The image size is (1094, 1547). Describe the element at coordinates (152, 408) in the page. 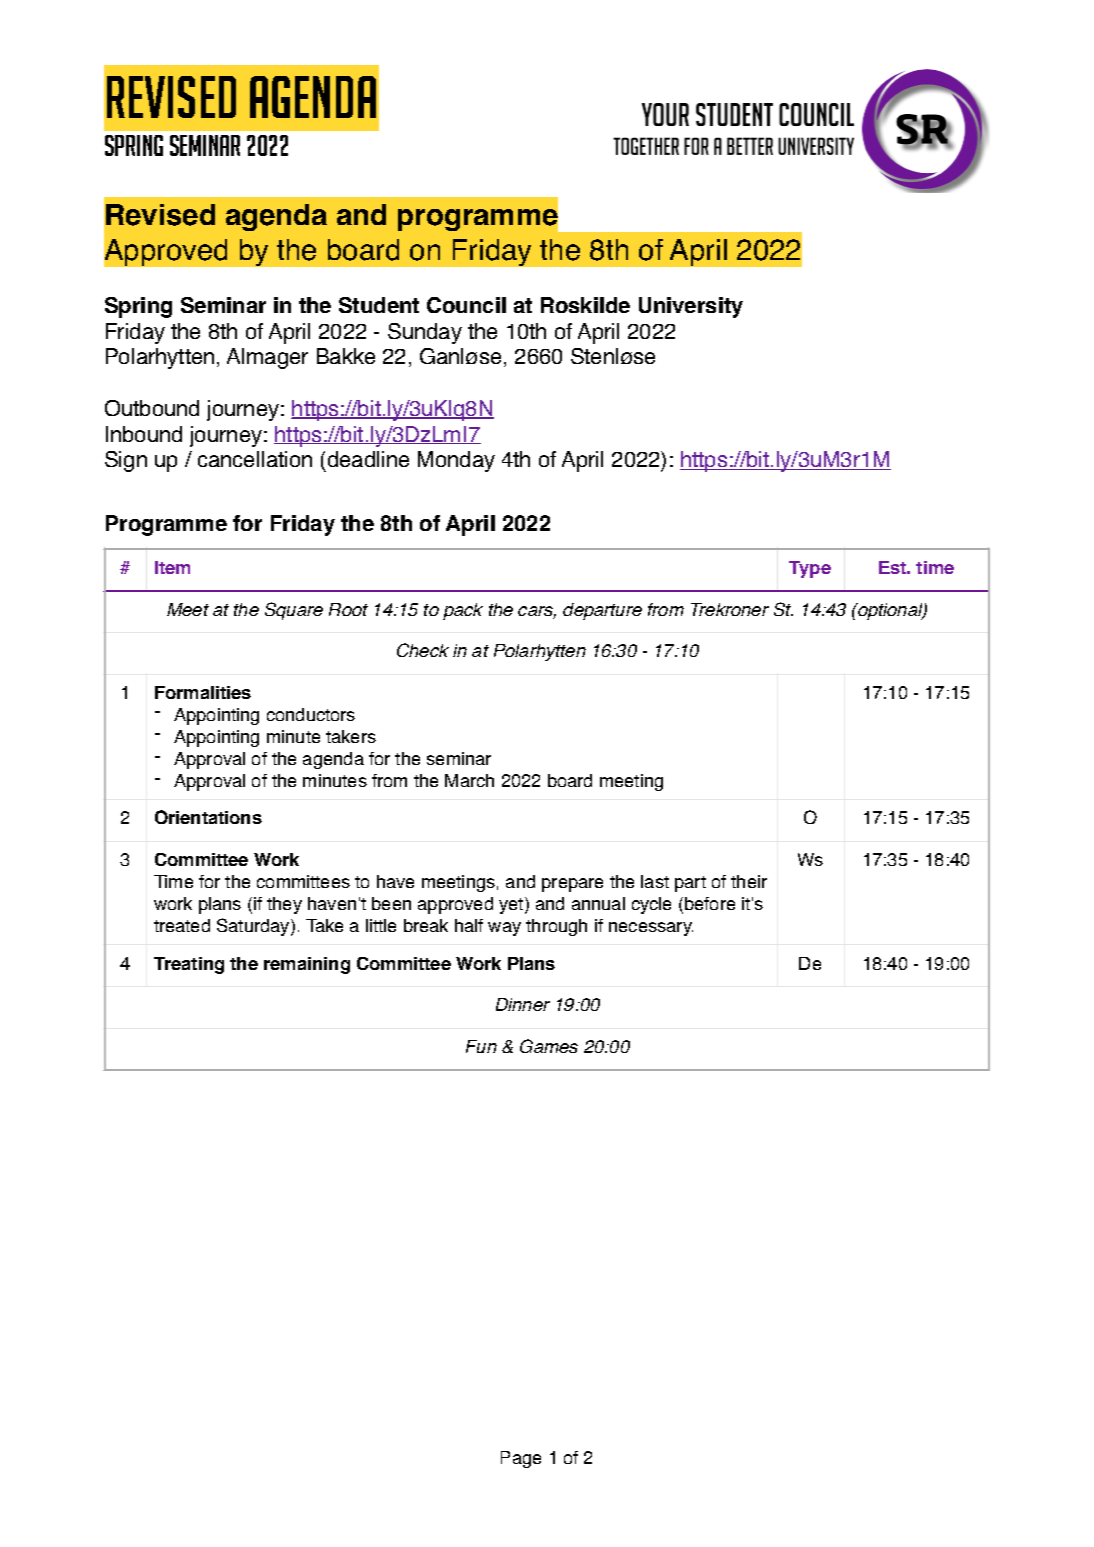

I see `Outbound` at that location.
